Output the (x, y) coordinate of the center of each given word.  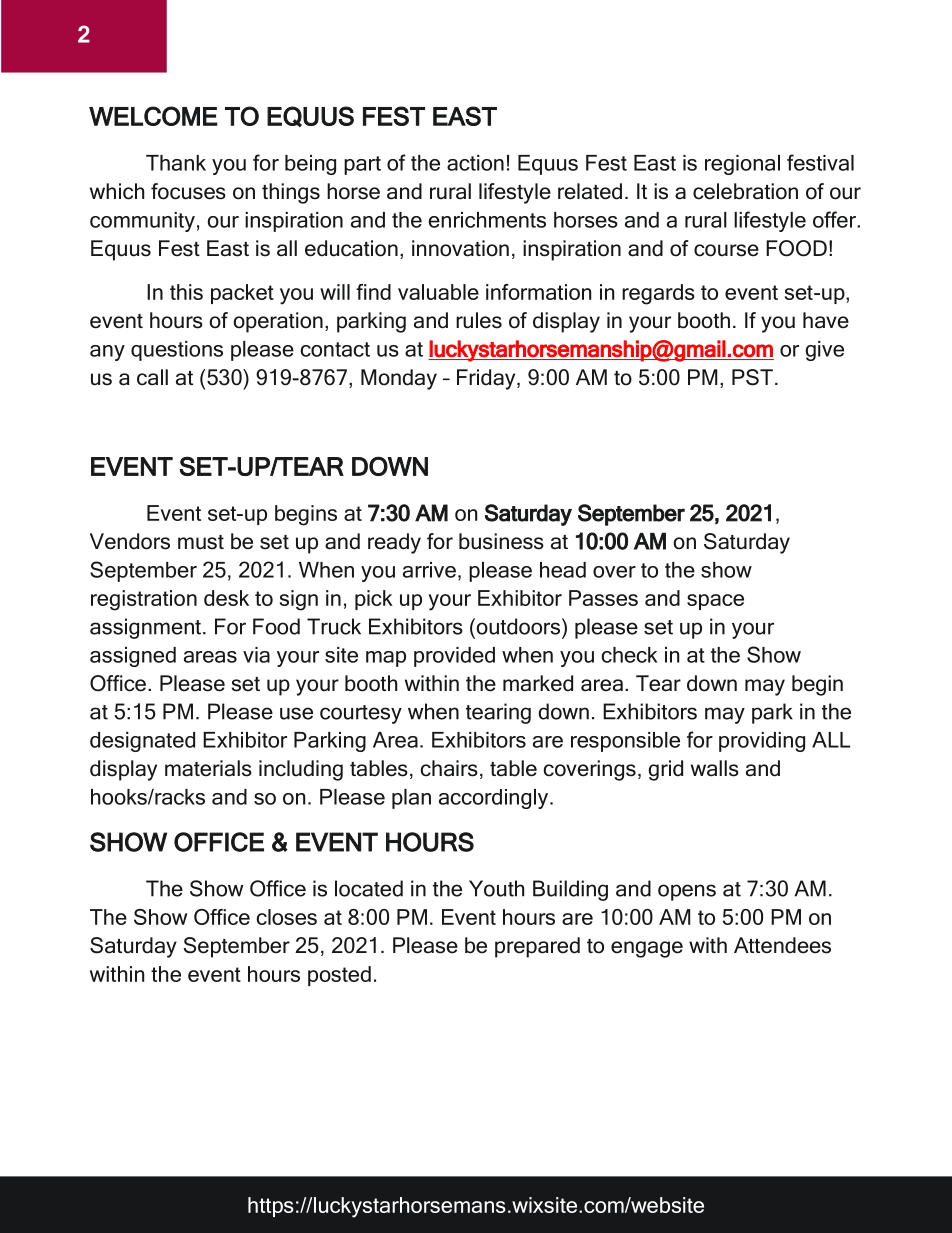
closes (287, 917)
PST (752, 377)
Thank (176, 163)
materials (208, 768)
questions (177, 351)
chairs (449, 768)
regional (742, 165)
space (715, 602)
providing (762, 742)
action (475, 163)
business (501, 541)
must (201, 542)
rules (479, 320)
